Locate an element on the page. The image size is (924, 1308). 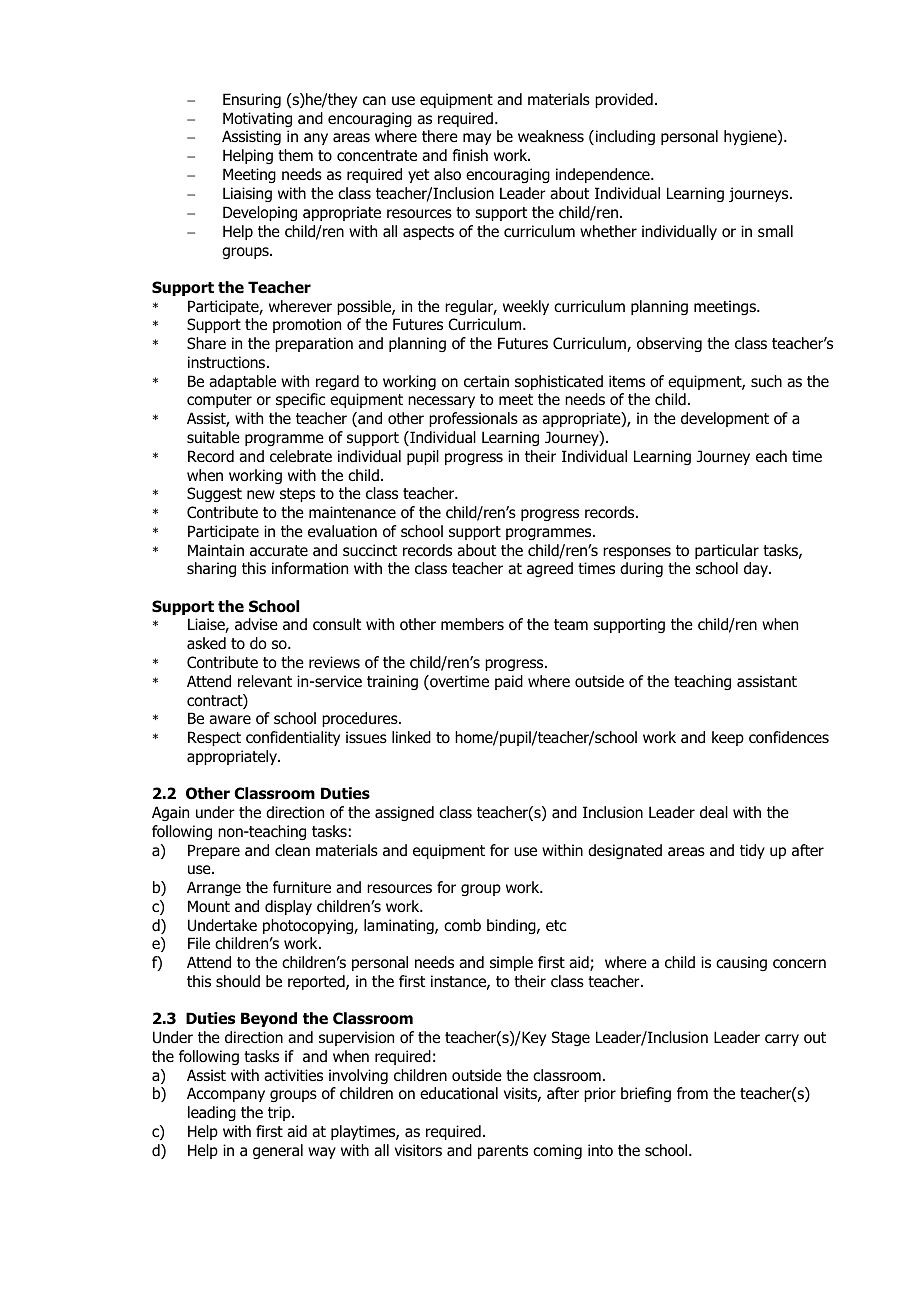
from is located at coordinates (692, 1093).
